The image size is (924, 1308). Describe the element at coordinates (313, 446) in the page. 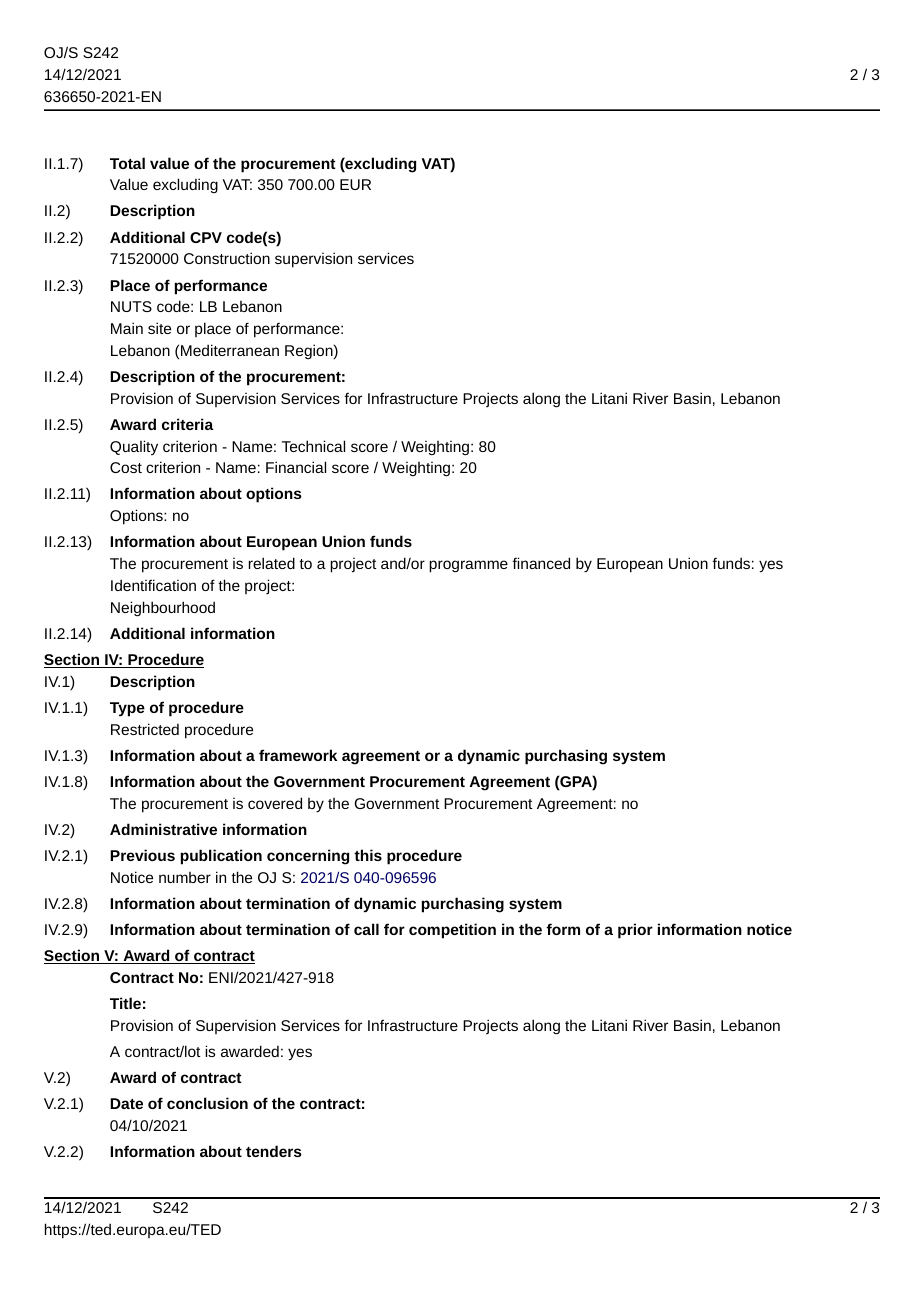

I see `Technical` at that location.
